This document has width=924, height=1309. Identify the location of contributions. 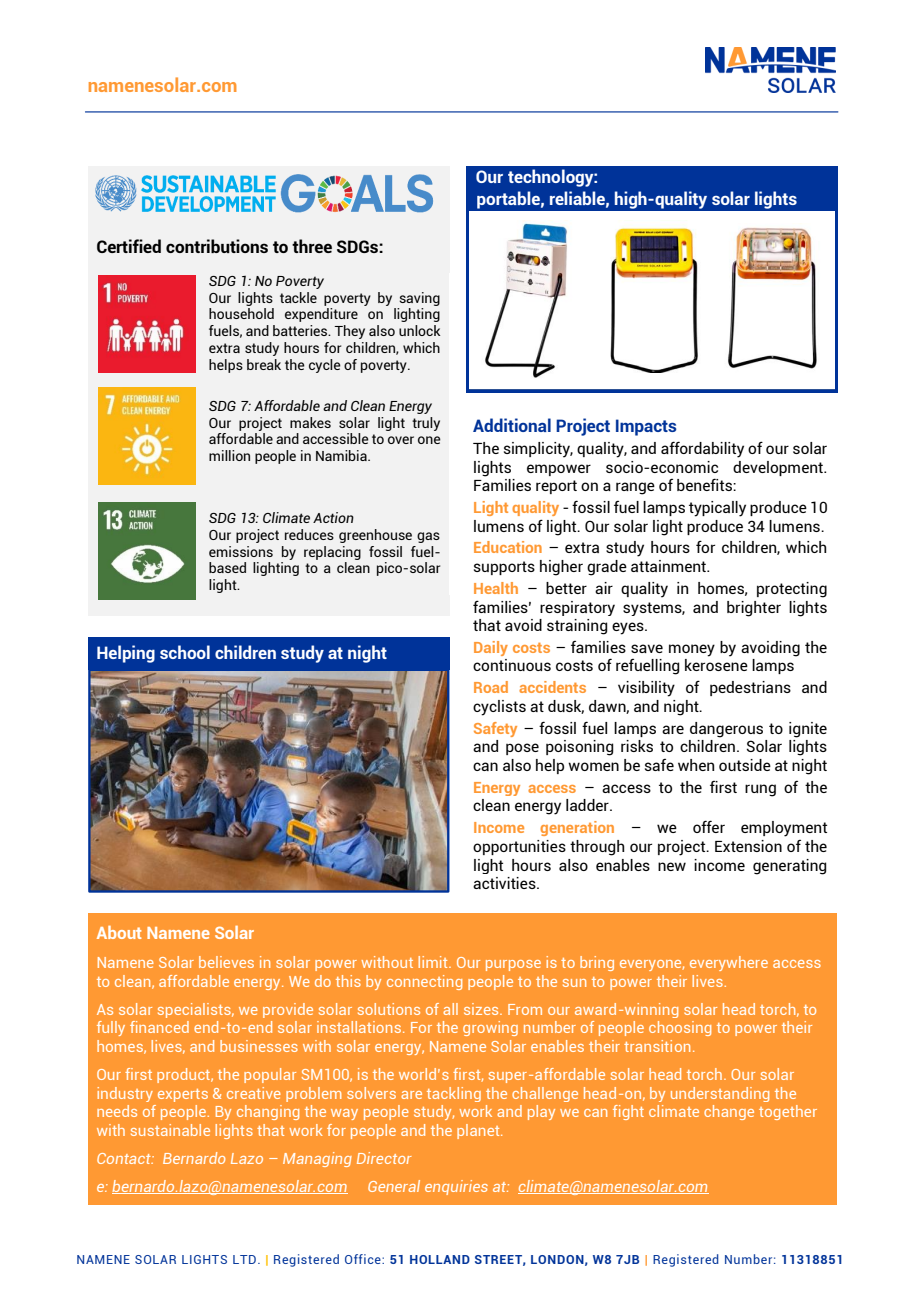
(217, 246).
